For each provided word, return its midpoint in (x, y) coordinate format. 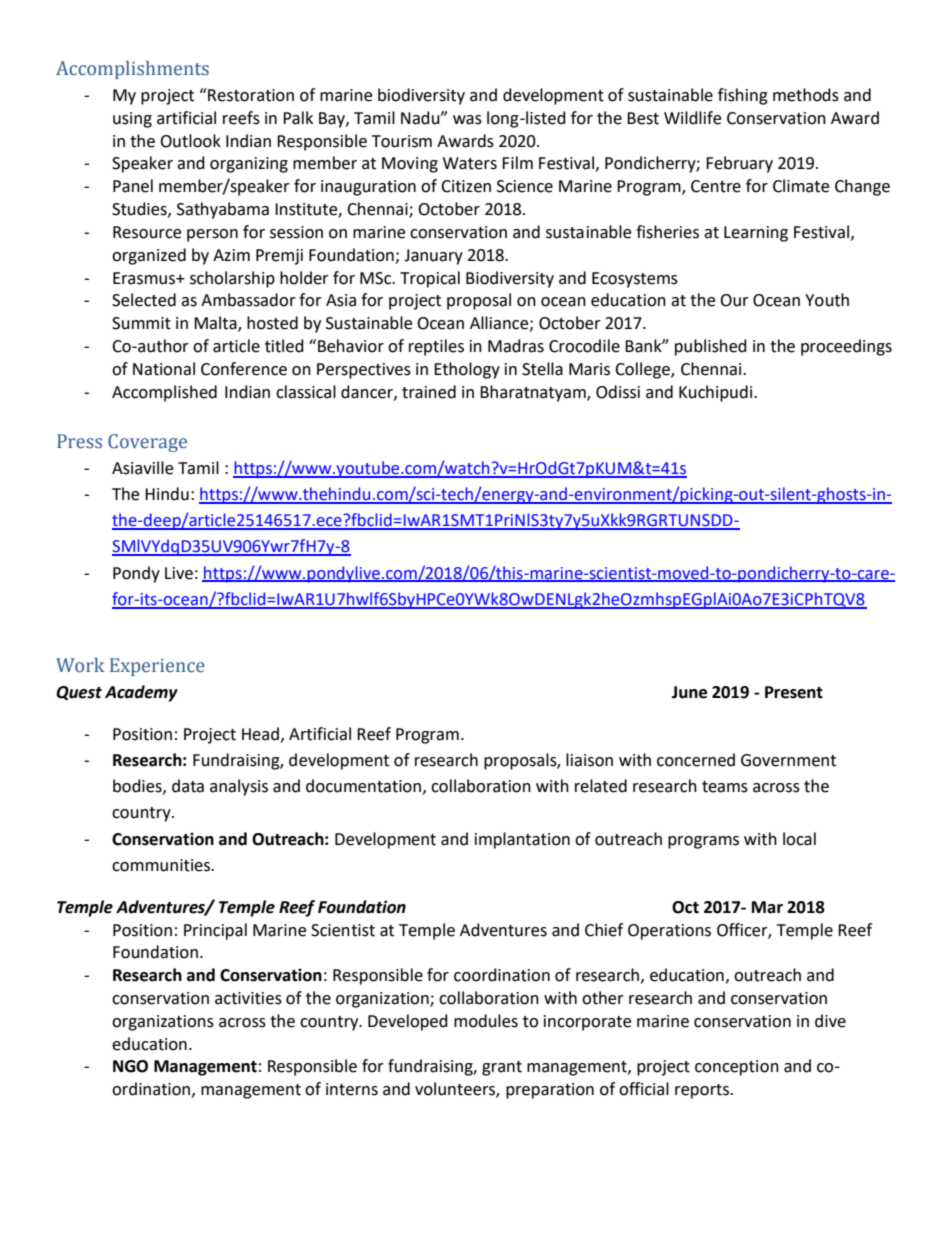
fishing (743, 96)
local (799, 839)
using (132, 120)
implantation (522, 840)
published (711, 347)
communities (162, 865)
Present (794, 692)
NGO (130, 1066)
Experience (157, 667)
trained (429, 392)
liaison (589, 760)
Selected (144, 300)
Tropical (430, 279)
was (467, 120)
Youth (827, 300)
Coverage (147, 443)
